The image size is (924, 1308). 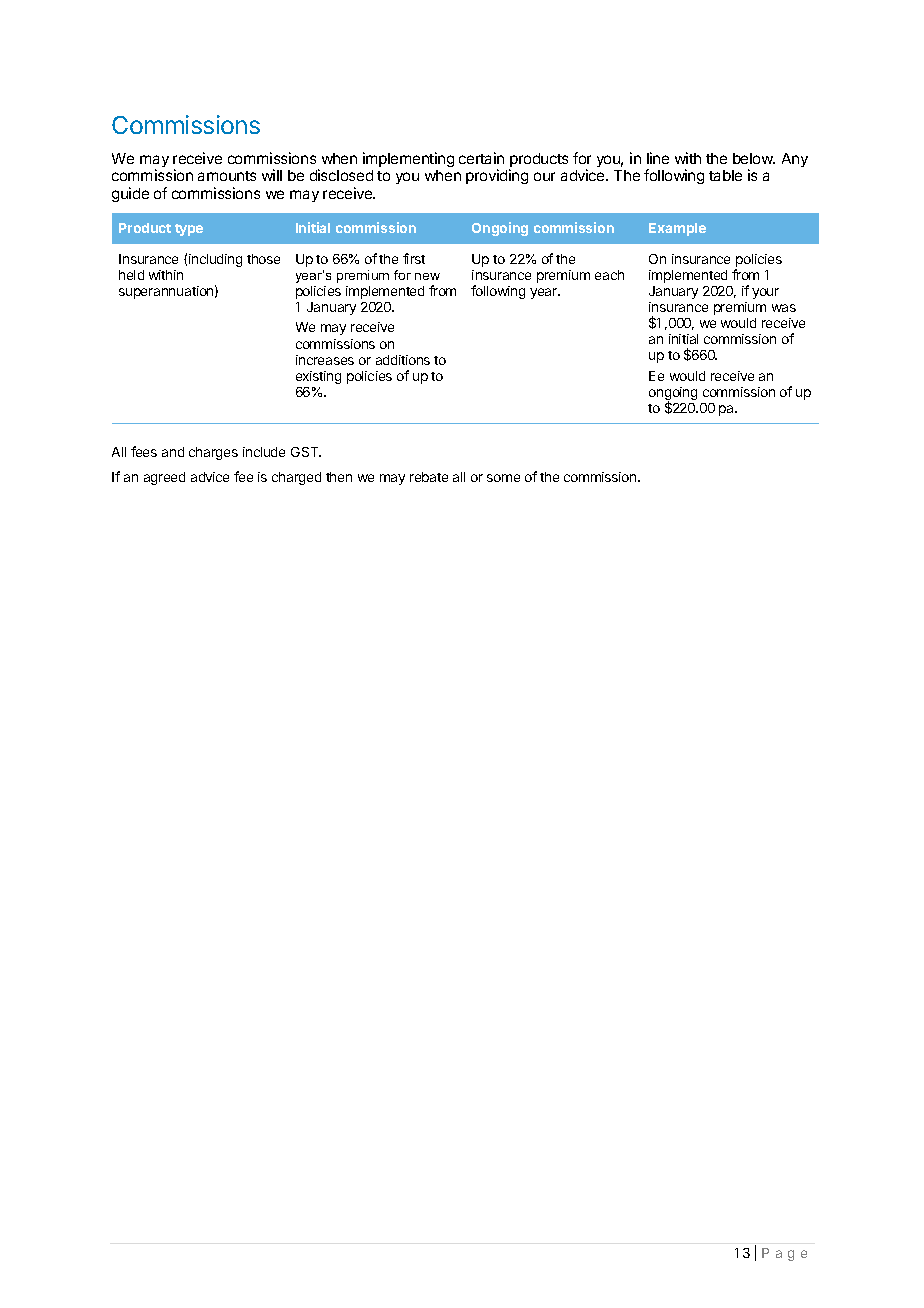 I want to click on rebate, so click(x=429, y=477).
